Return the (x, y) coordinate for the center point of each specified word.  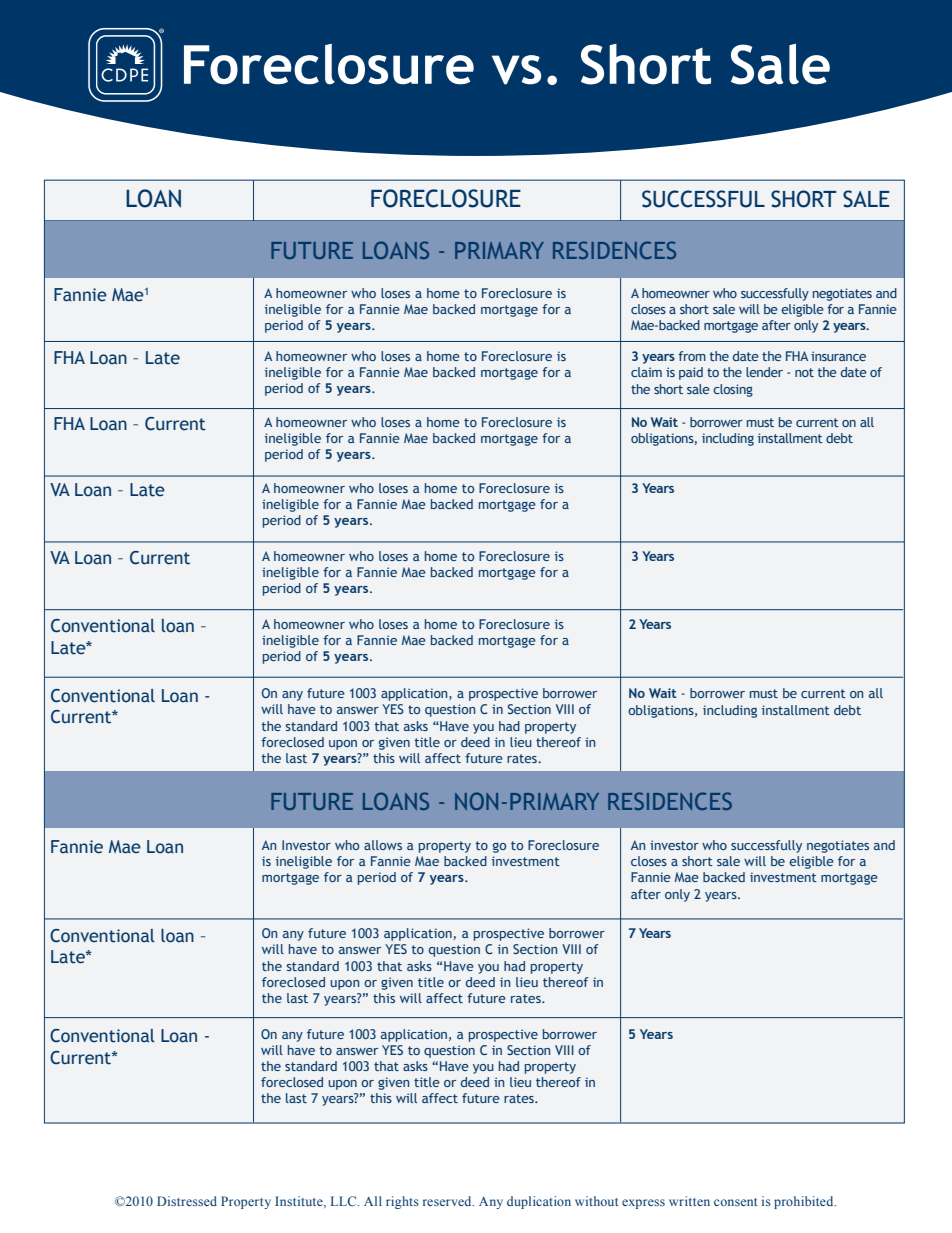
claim (646, 372)
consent (736, 1202)
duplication (539, 1202)
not (804, 372)
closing (733, 390)
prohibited (805, 1202)
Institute (300, 1202)
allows (383, 845)
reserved (448, 1201)
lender (764, 372)
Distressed (187, 1201)
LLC (345, 1201)
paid (691, 373)
